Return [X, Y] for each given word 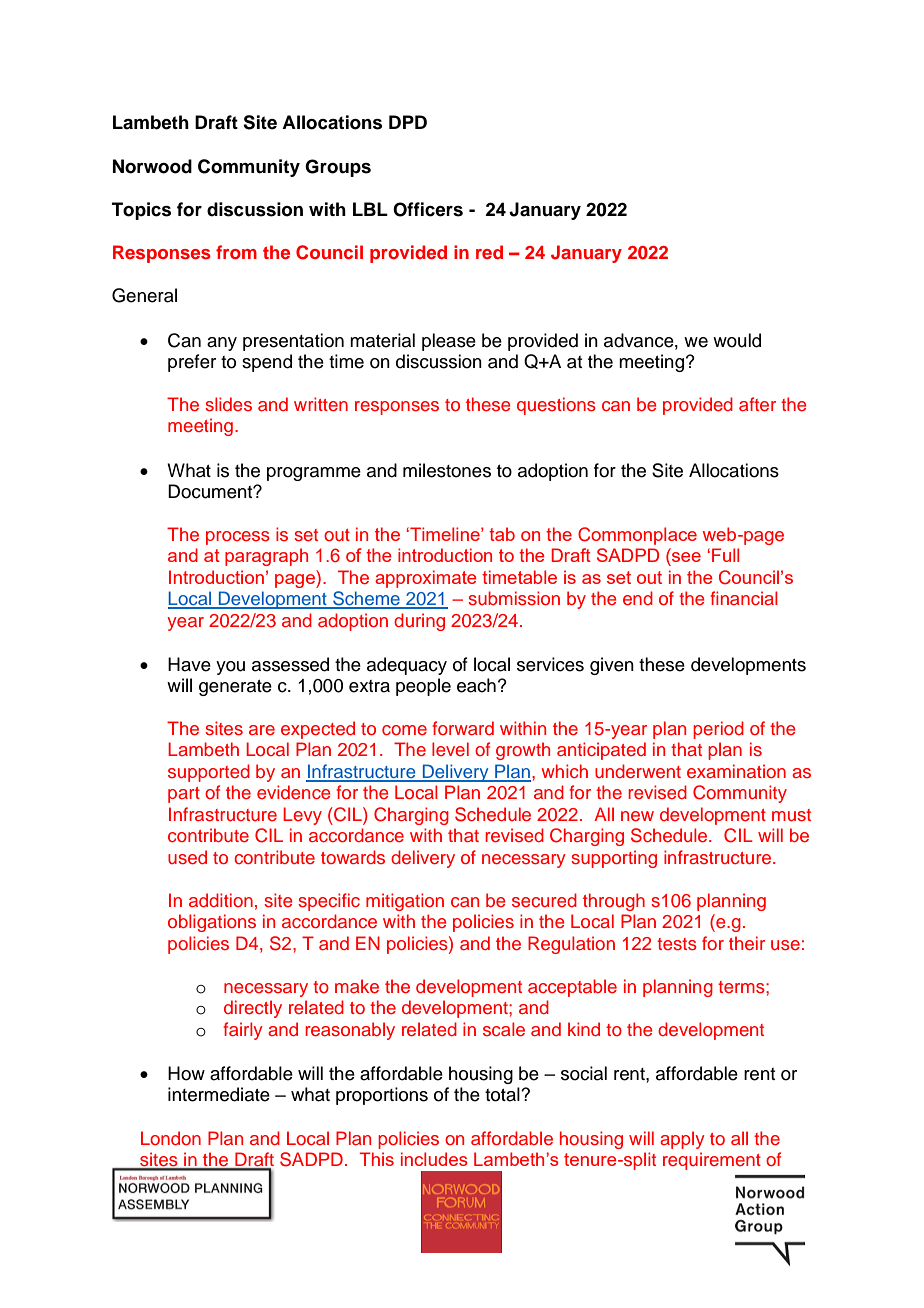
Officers [428, 209]
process [238, 538]
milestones [447, 470]
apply [682, 1140]
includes [434, 1159]
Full [725, 555]
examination [736, 771]
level [450, 749]
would [737, 340]
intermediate [219, 1094]
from [236, 252]
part [184, 795]
